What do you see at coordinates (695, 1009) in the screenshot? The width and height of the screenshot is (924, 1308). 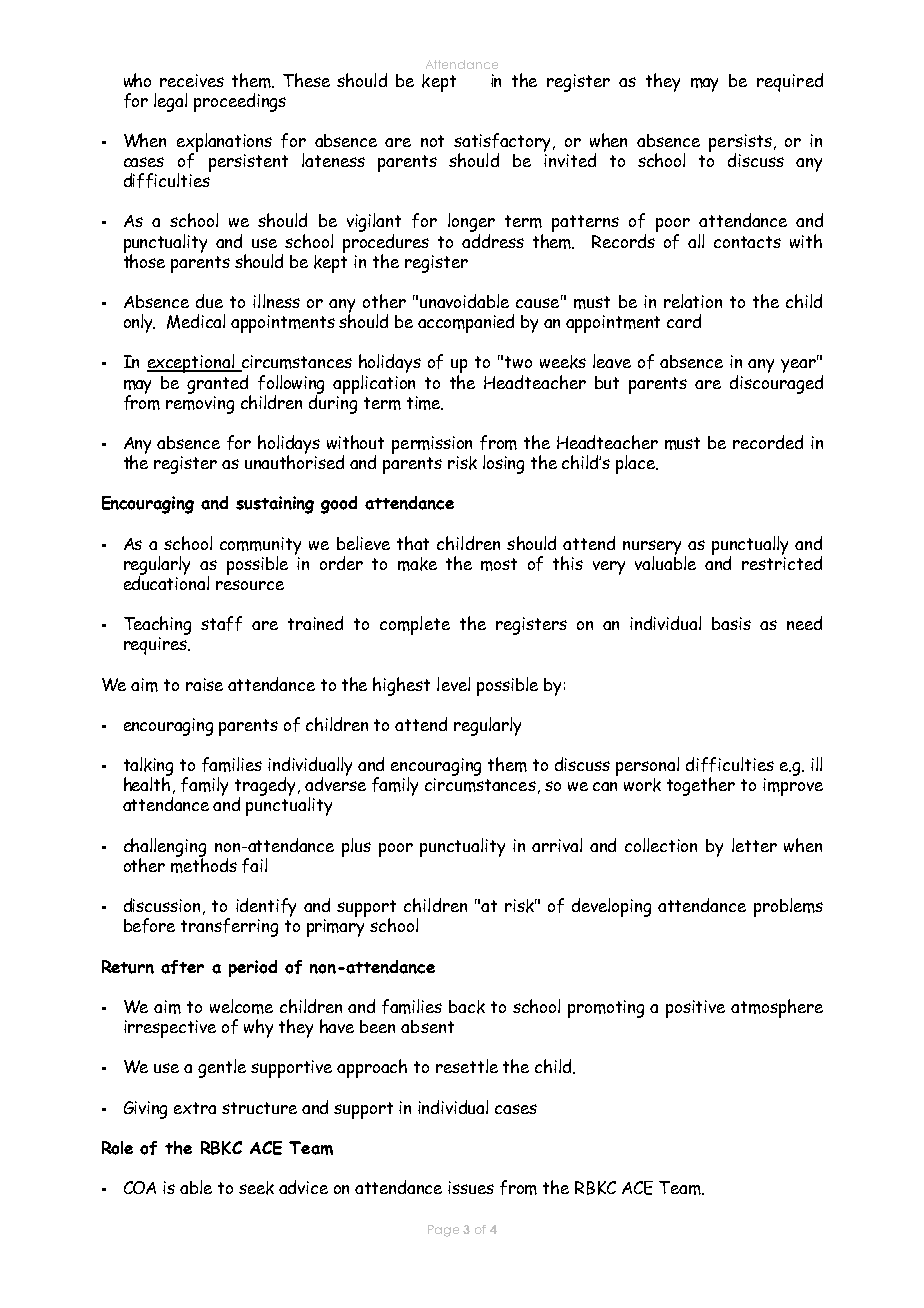 I see `positive` at bounding box center [695, 1009].
